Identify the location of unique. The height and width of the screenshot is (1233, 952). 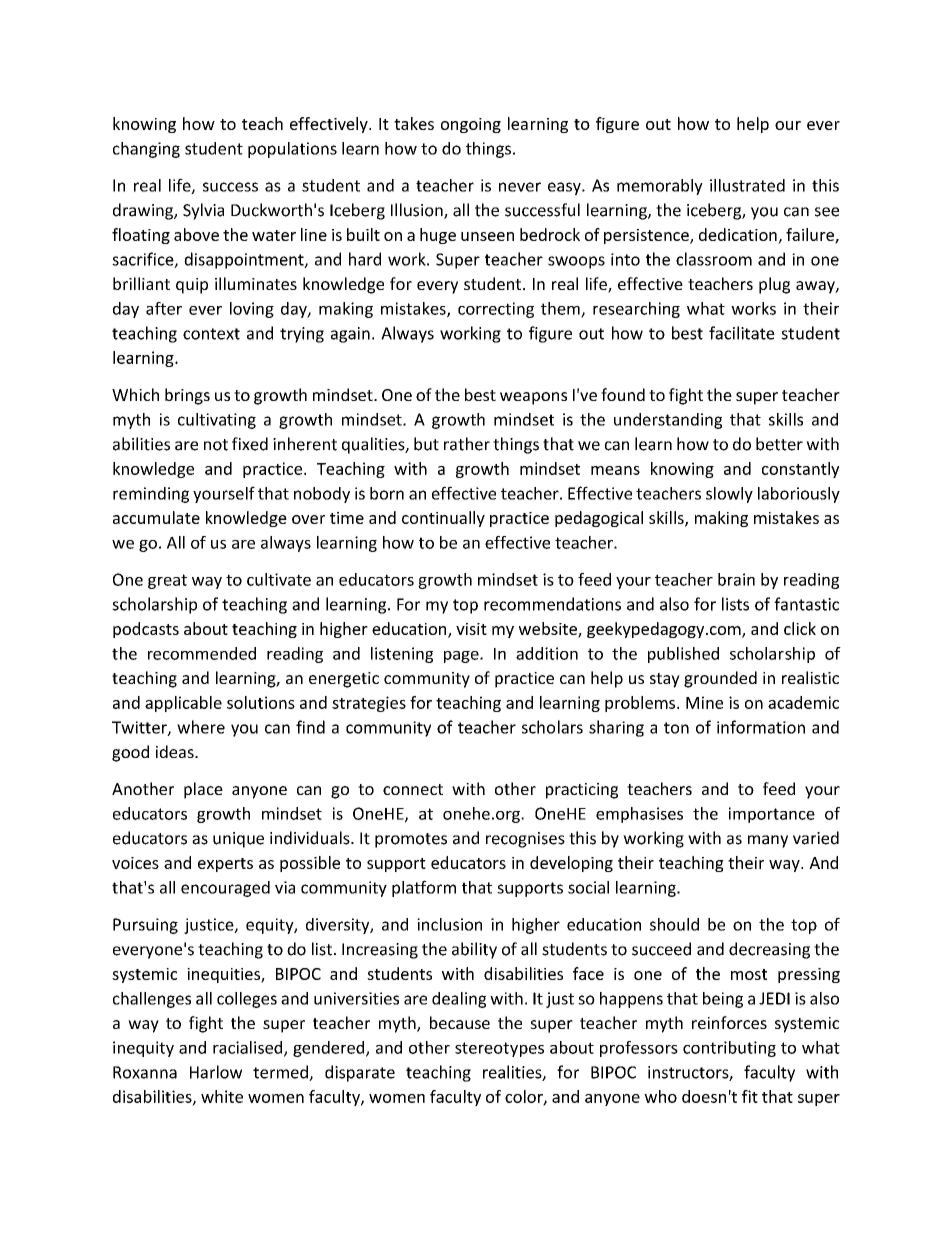
(238, 840).
